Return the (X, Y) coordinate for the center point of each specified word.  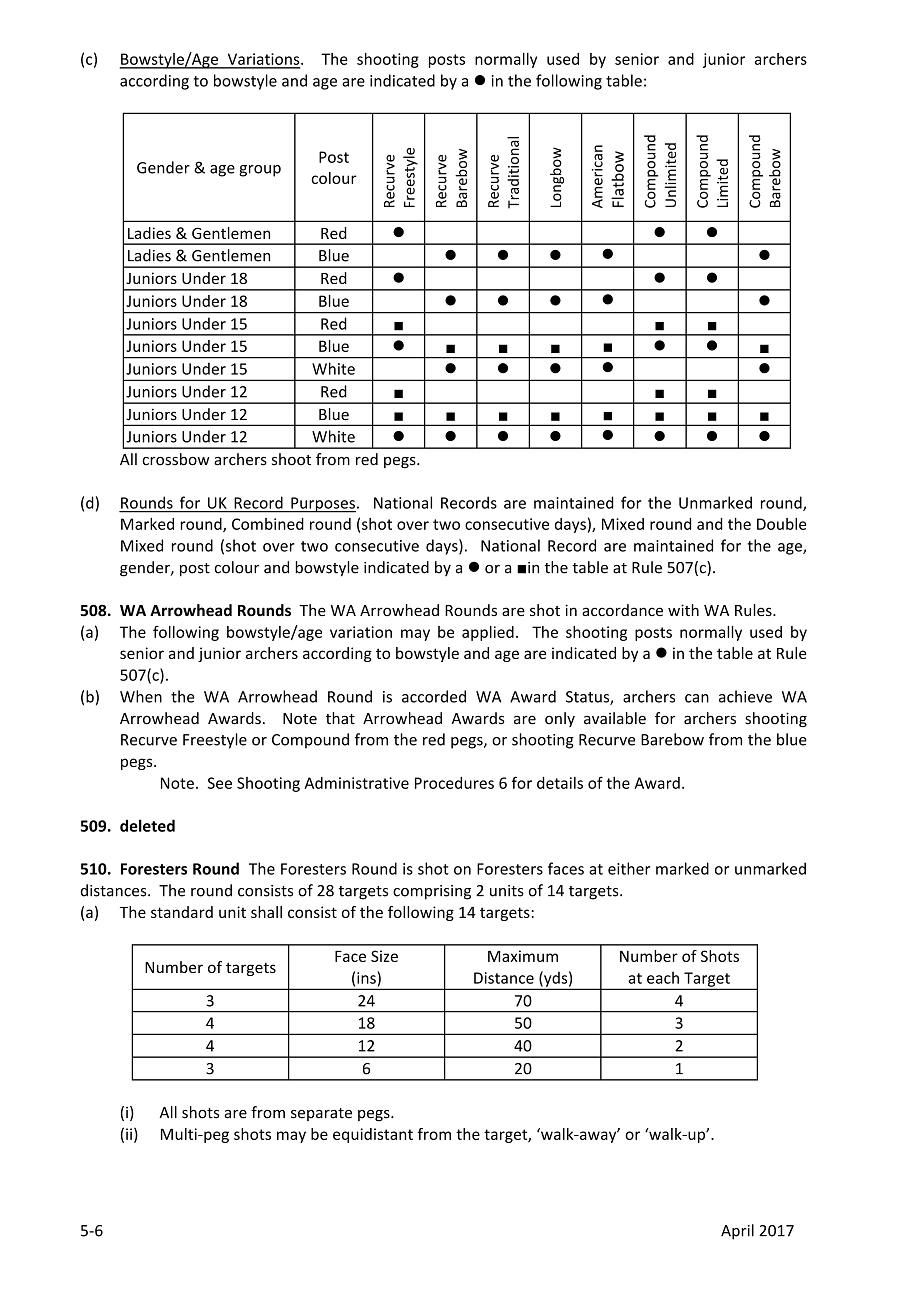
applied (488, 633)
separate (321, 1114)
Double (782, 524)
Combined (268, 524)
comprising (432, 892)
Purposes (322, 505)
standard (182, 912)
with (683, 610)
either (629, 868)
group (260, 171)
